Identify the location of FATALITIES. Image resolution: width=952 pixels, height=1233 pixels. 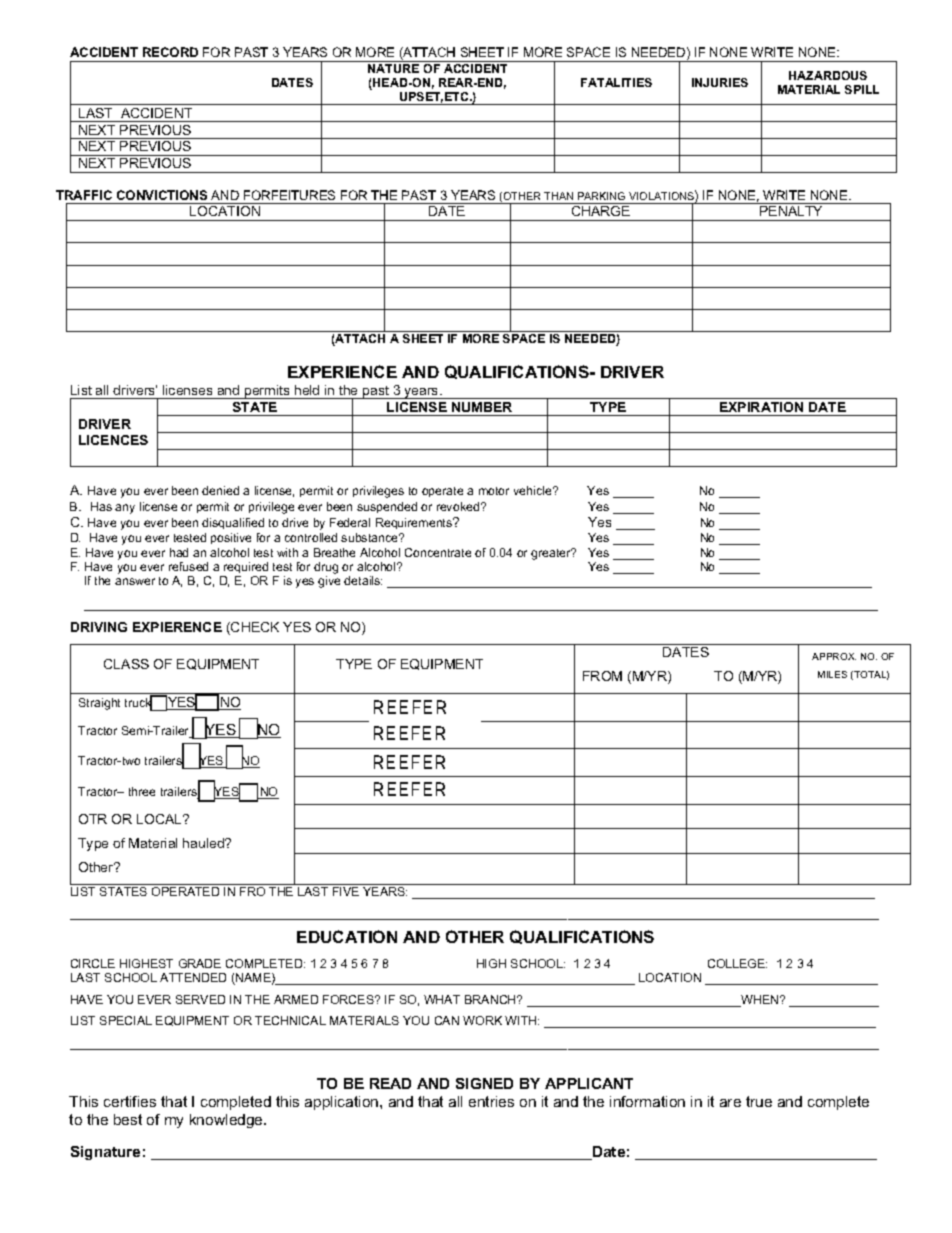
(616, 82).
